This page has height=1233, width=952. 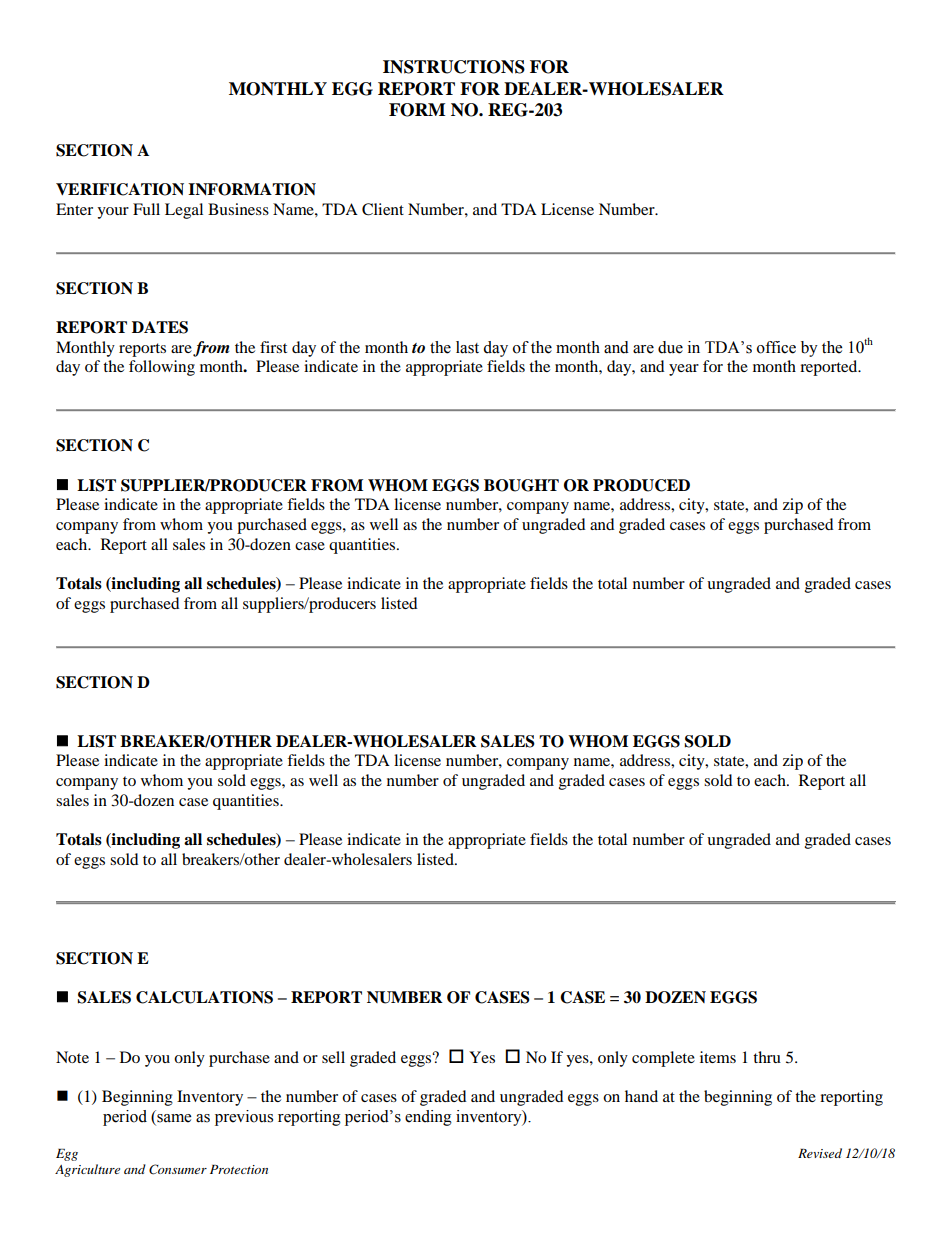 What do you see at coordinates (333, 1057) in the page?
I see `sell` at bounding box center [333, 1057].
